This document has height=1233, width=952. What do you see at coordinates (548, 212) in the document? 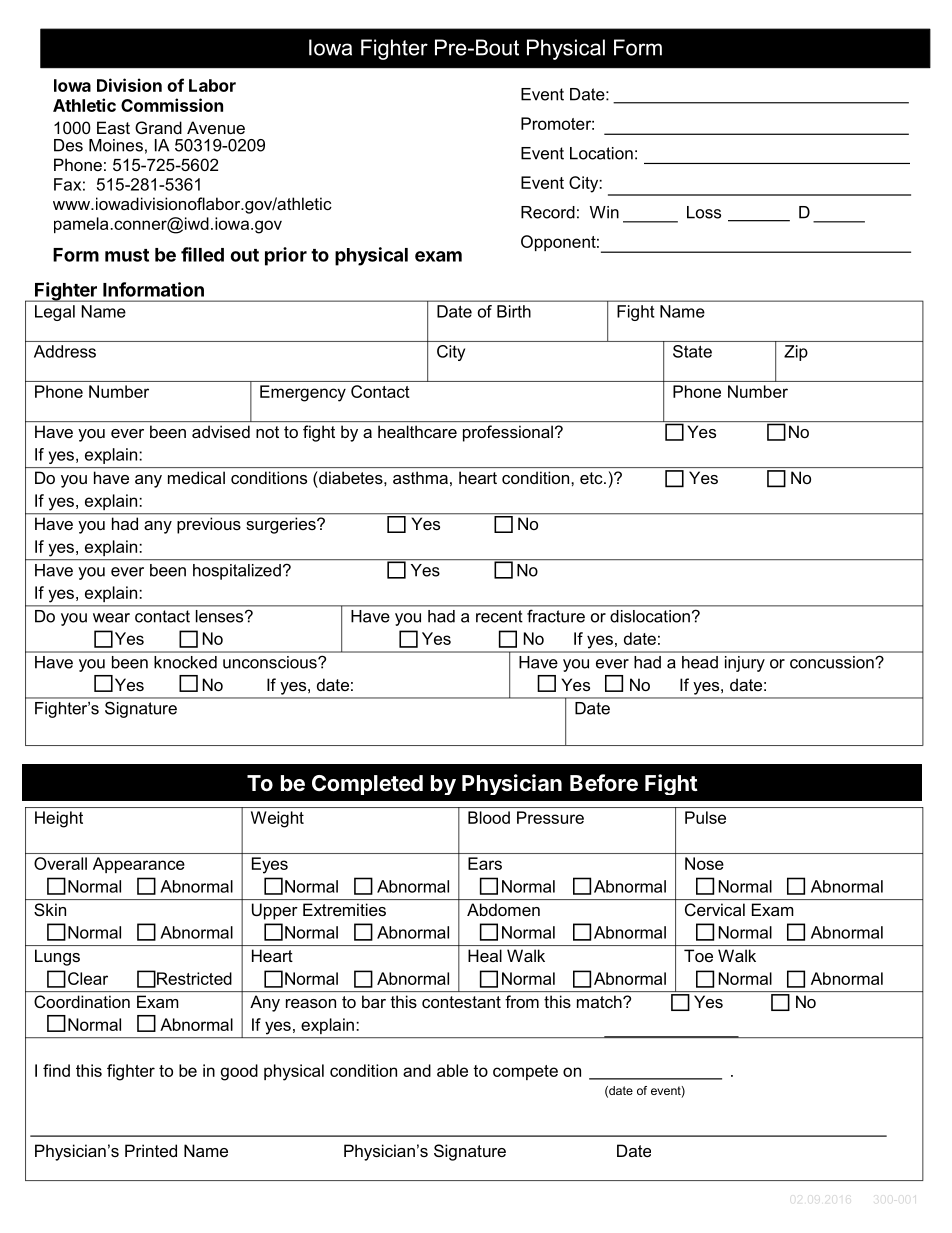
I see `Record` at bounding box center [548, 212].
